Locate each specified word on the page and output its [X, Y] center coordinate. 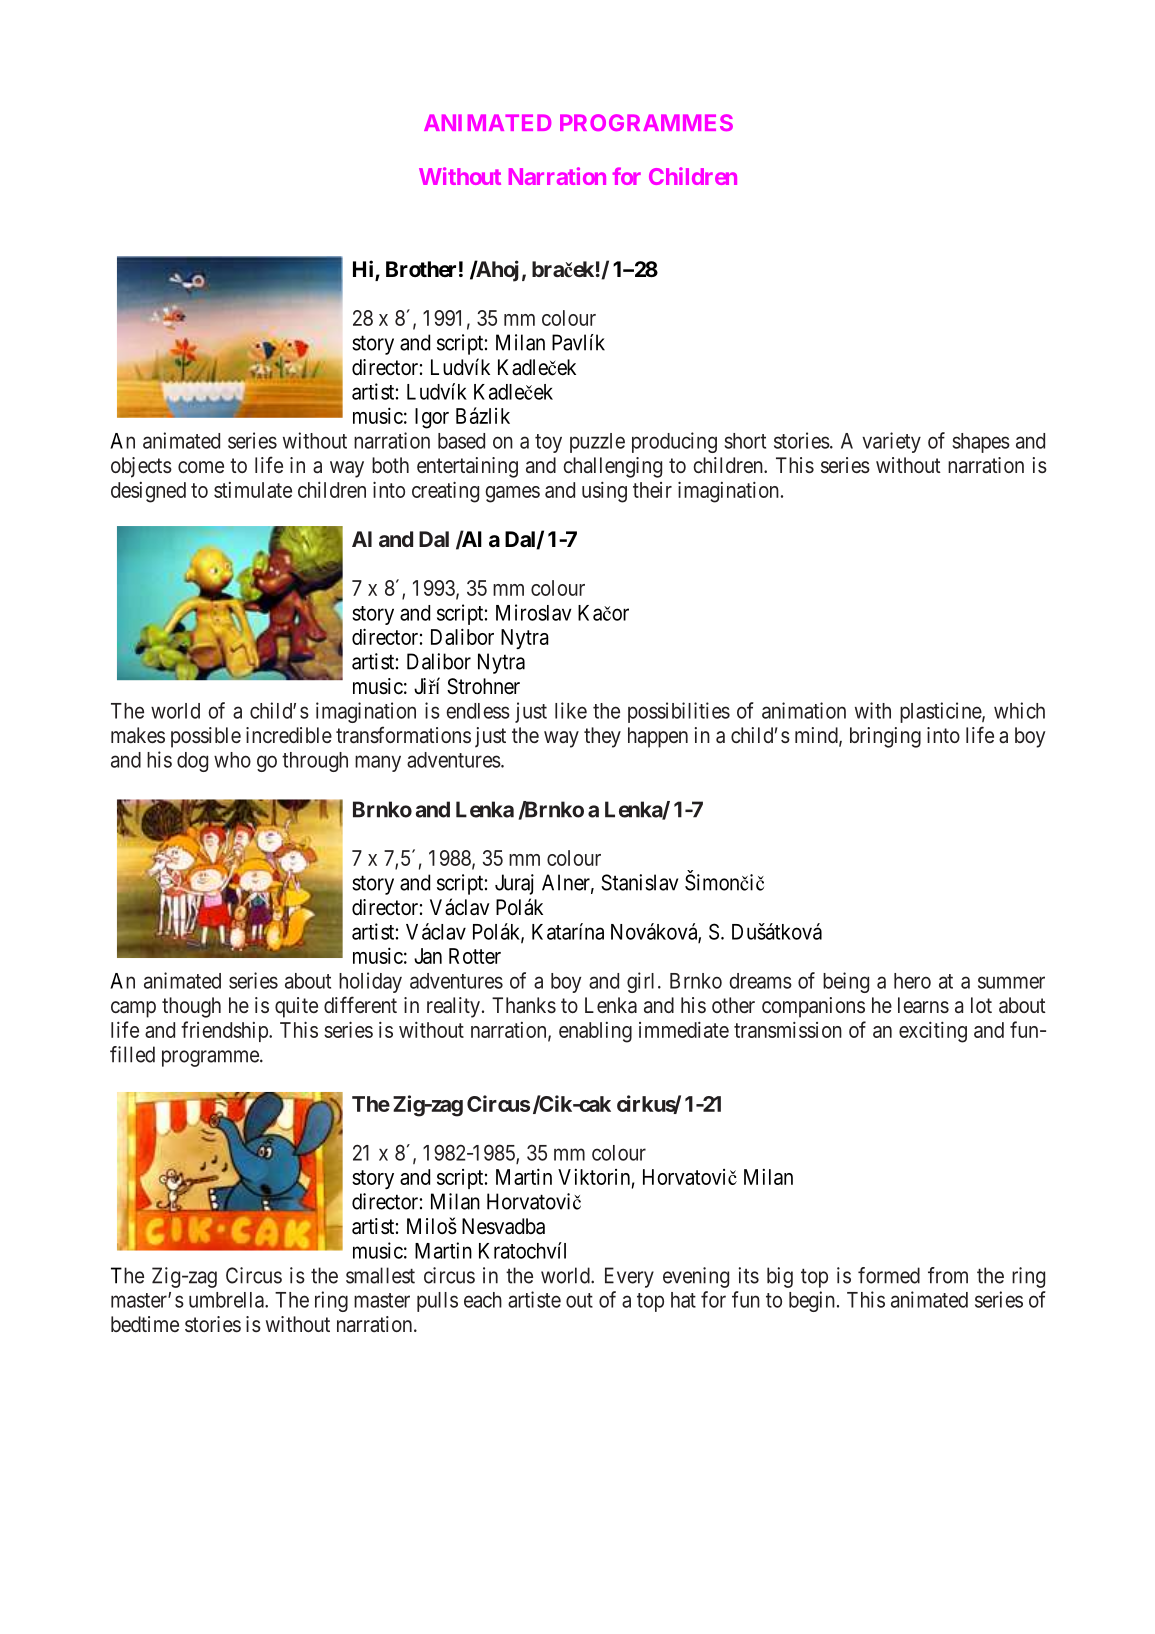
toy [548, 443]
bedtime [145, 1324]
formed [889, 1275]
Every [629, 1277]
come [201, 467]
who [232, 760]
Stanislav [639, 882]
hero [912, 981]
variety [891, 442]
